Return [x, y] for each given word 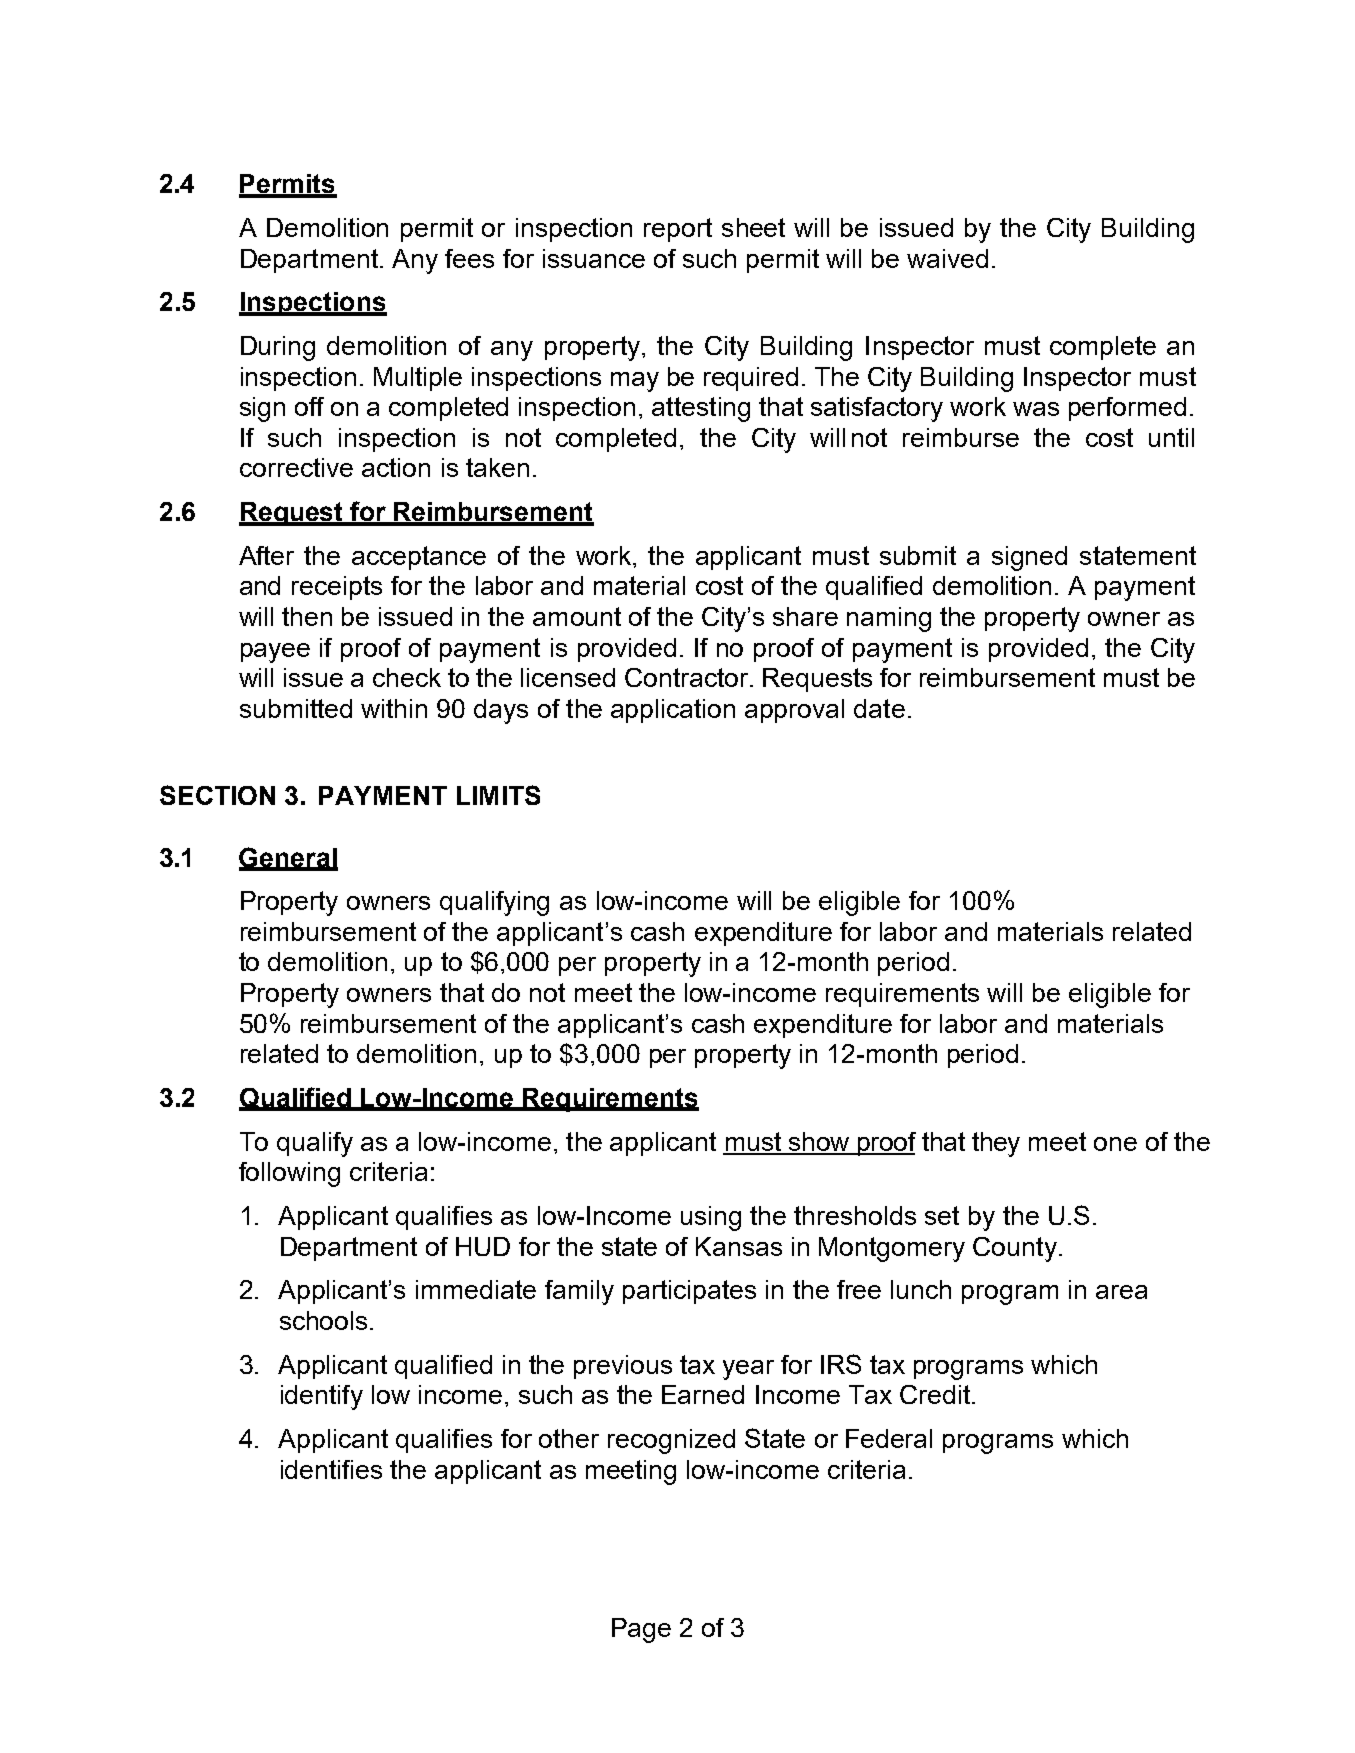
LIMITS [498, 795]
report [678, 230]
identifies [331, 1469]
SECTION [217, 795]
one [1115, 1144]
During [278, 348]
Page [641, 1630]
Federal [889, 1438]
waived [947, 258]
